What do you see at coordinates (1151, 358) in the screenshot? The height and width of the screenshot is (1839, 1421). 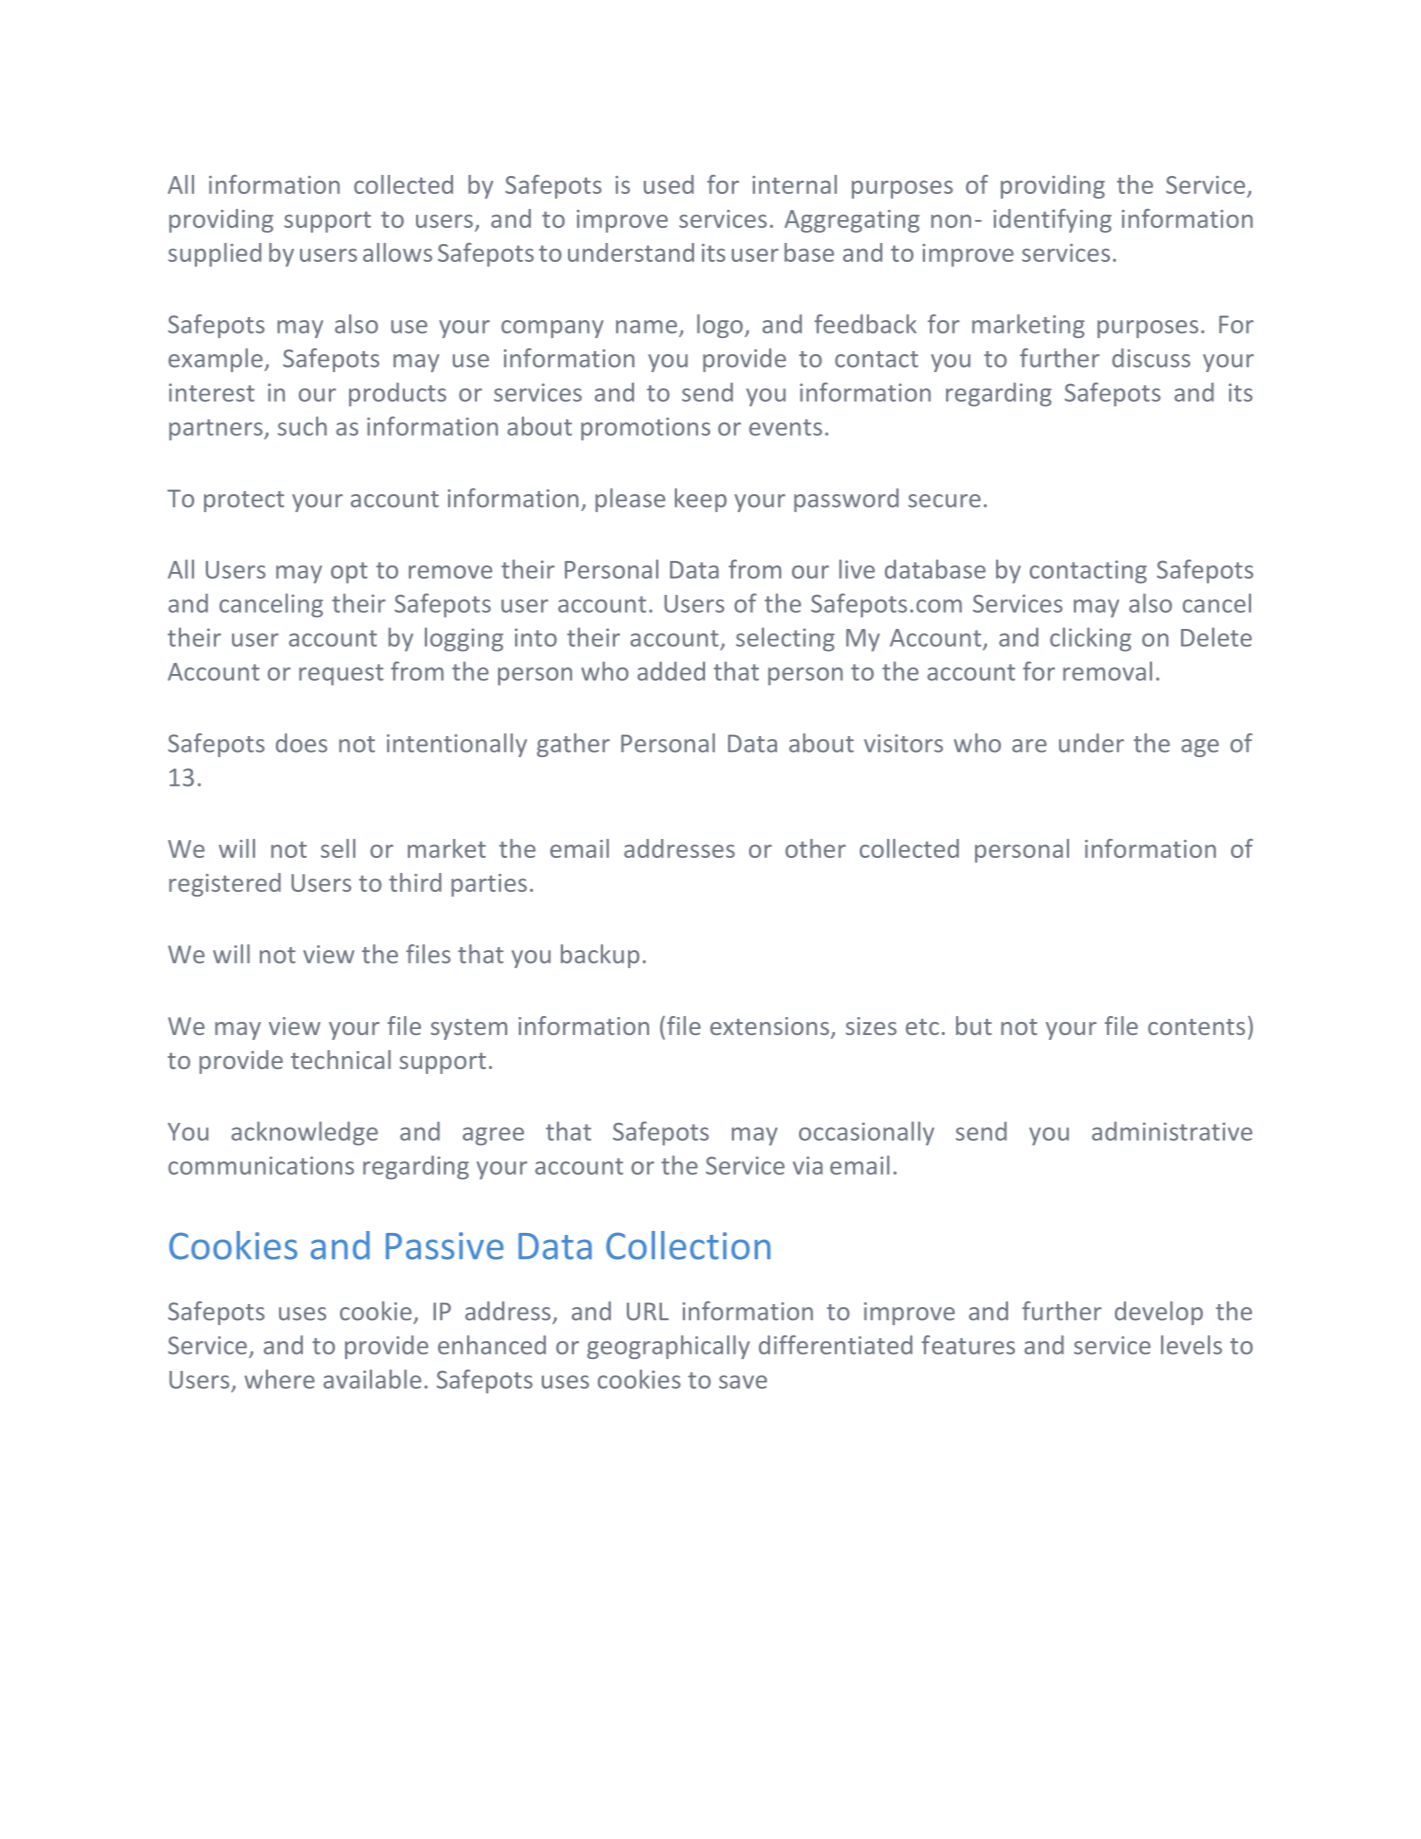 I see `discuss` at bounding box center [1151, 358].
